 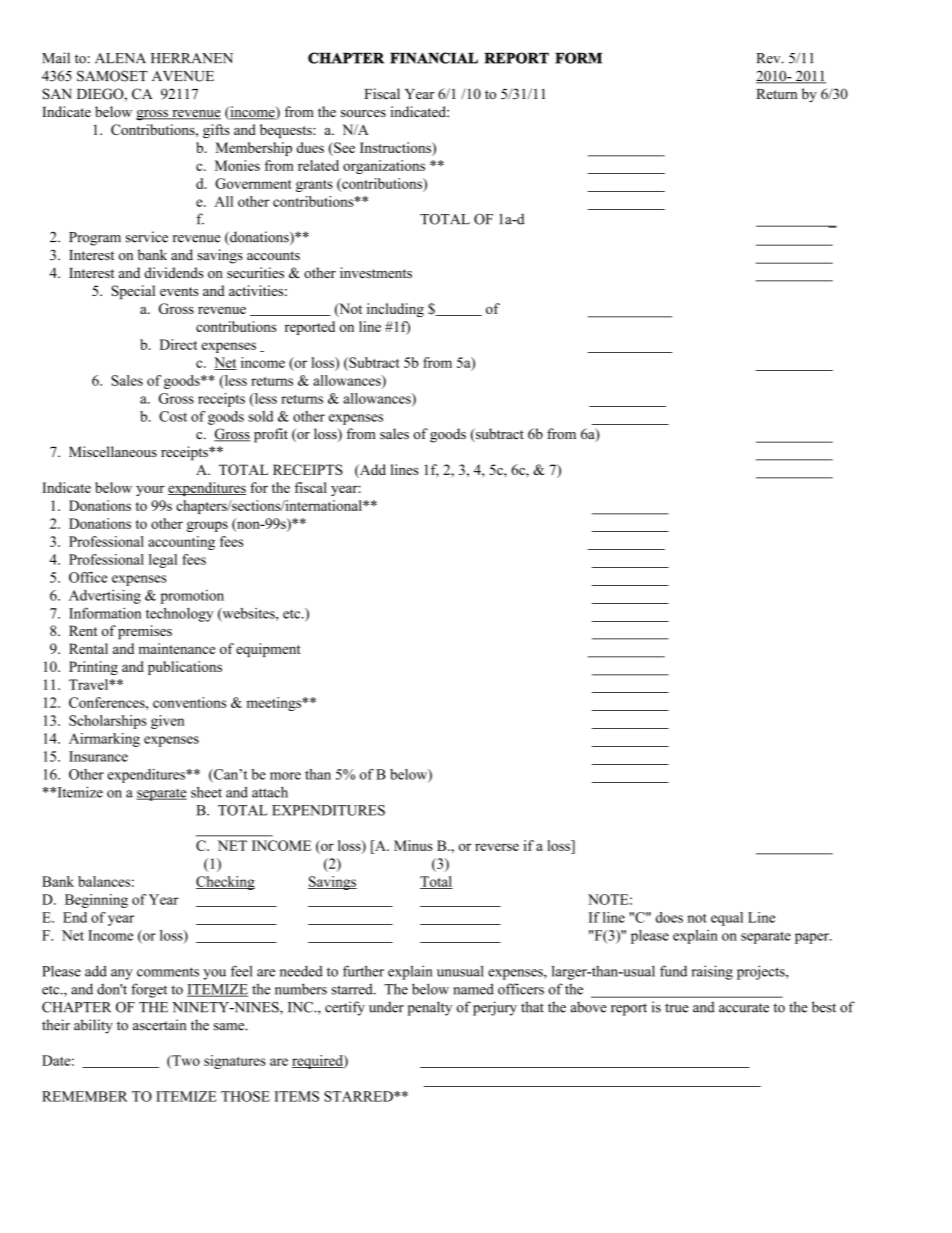 What do you see at coordinates (173, 416) in the page?
I see `Cost` at bounding box center [173, 416].
